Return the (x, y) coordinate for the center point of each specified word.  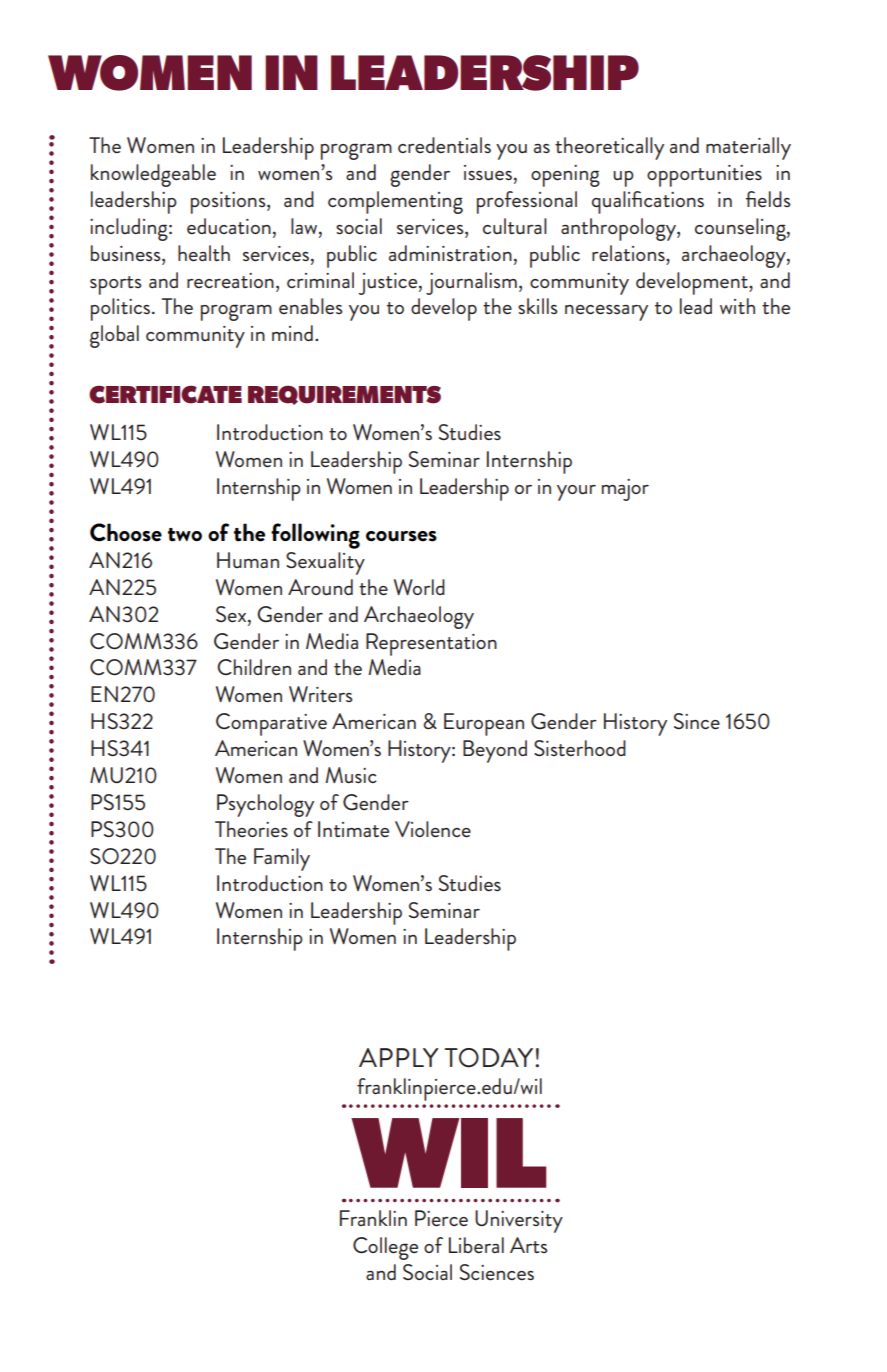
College (385, 1248)
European (484, 724)
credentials (444, 145)
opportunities (704, 176)
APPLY (398, 1057)
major (625, 490)
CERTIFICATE (165, 394)
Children (254, 667)
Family (282, 859)
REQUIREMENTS (344, 395)
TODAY (490, 1058)
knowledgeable (153, 175)
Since (697, 721)
